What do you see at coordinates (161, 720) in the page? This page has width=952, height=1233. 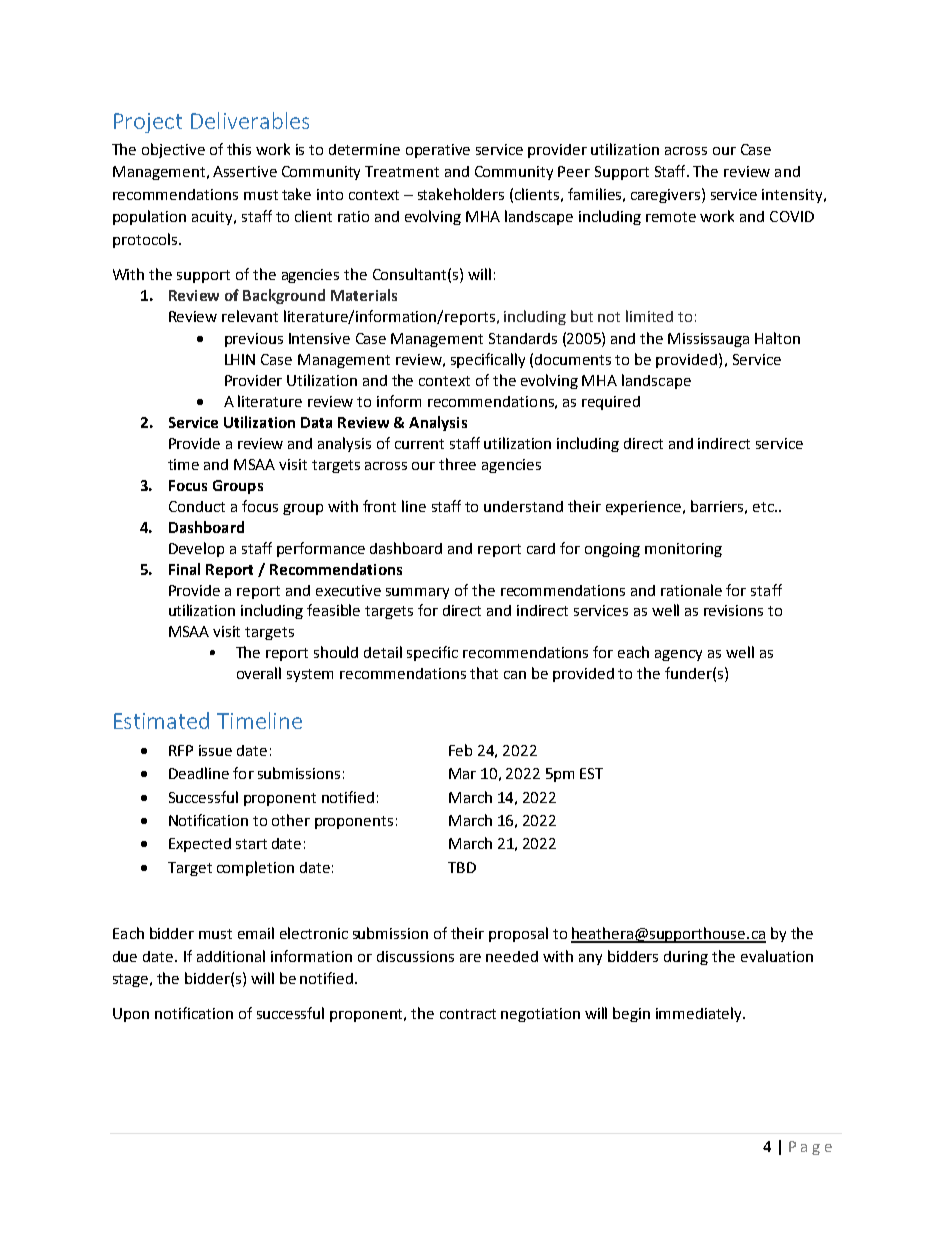 I see `Estimated` at bounding box center [161, 720].
